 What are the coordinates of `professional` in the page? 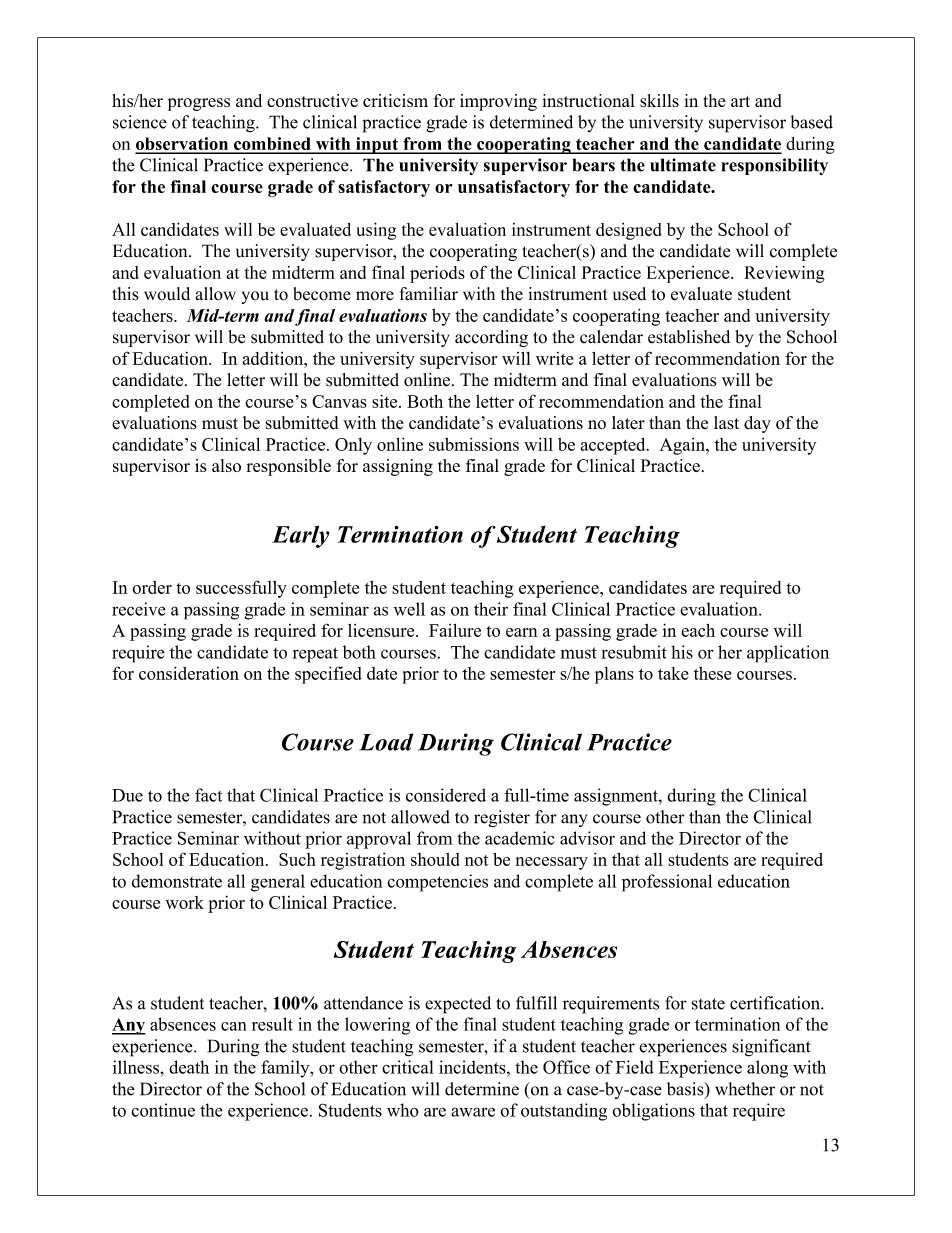 It's located at (667, 883).
